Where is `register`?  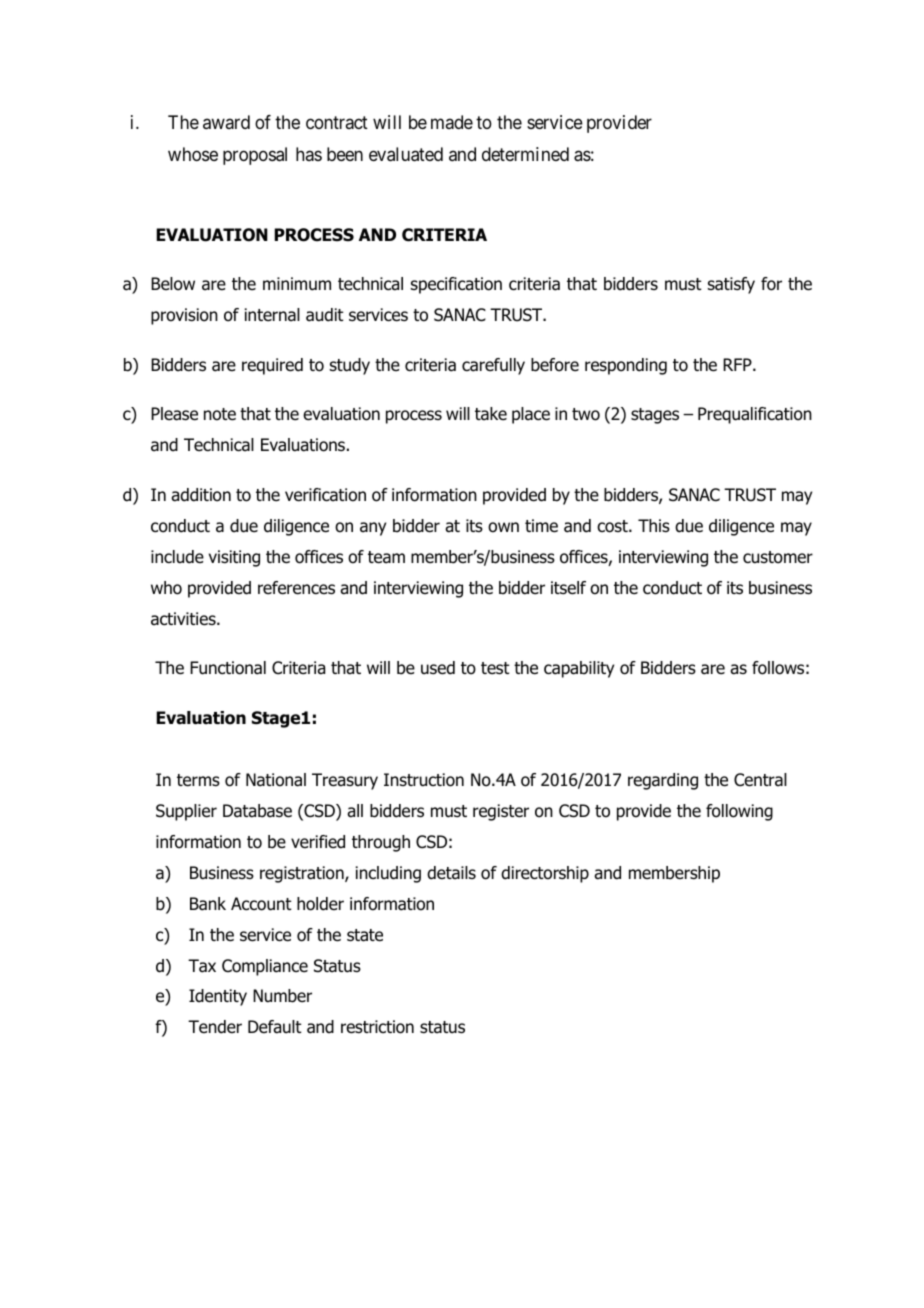
register is located at coordinates (501, 812).
